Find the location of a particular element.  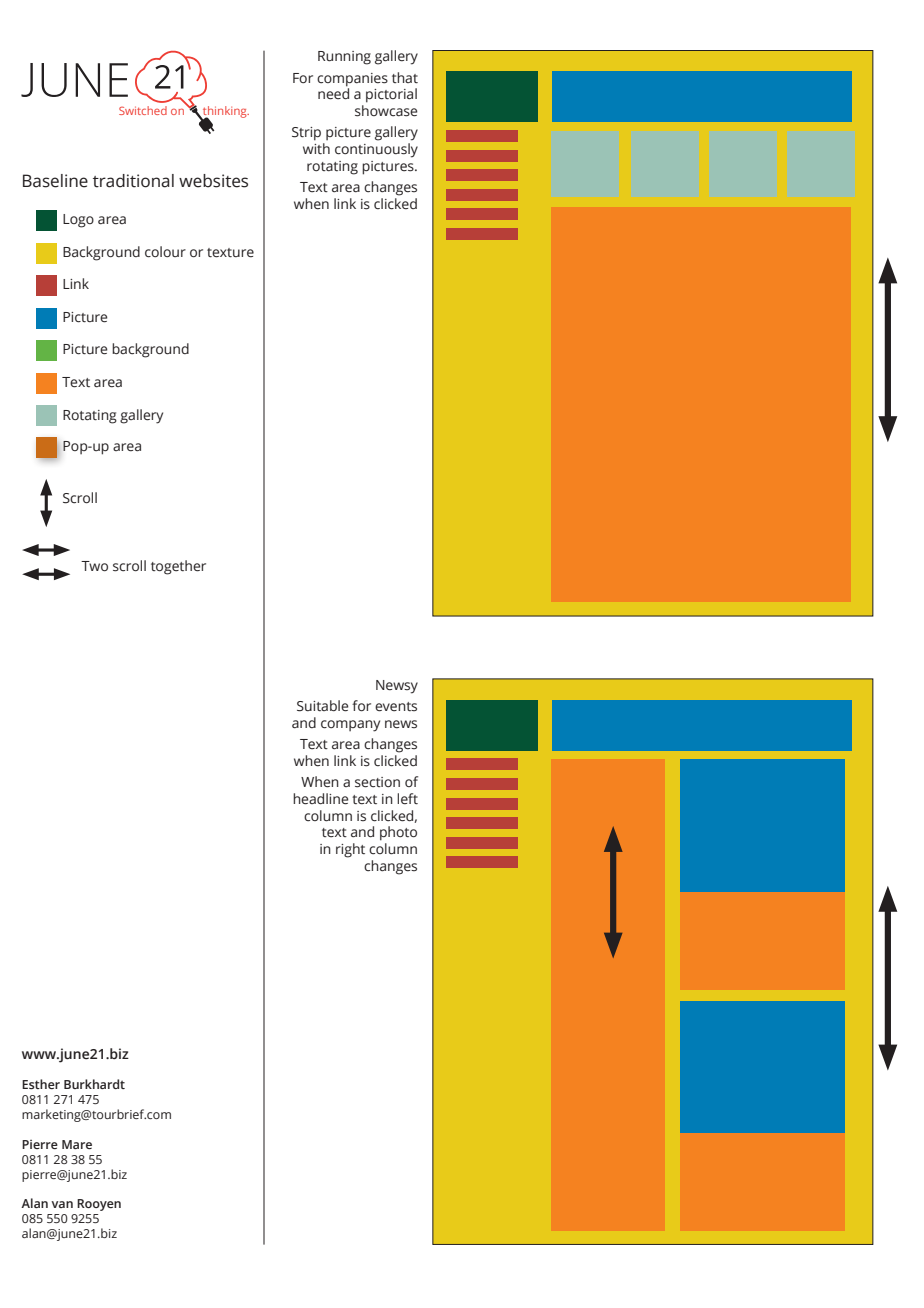

Mare is located at coordinates (77, 1144).
